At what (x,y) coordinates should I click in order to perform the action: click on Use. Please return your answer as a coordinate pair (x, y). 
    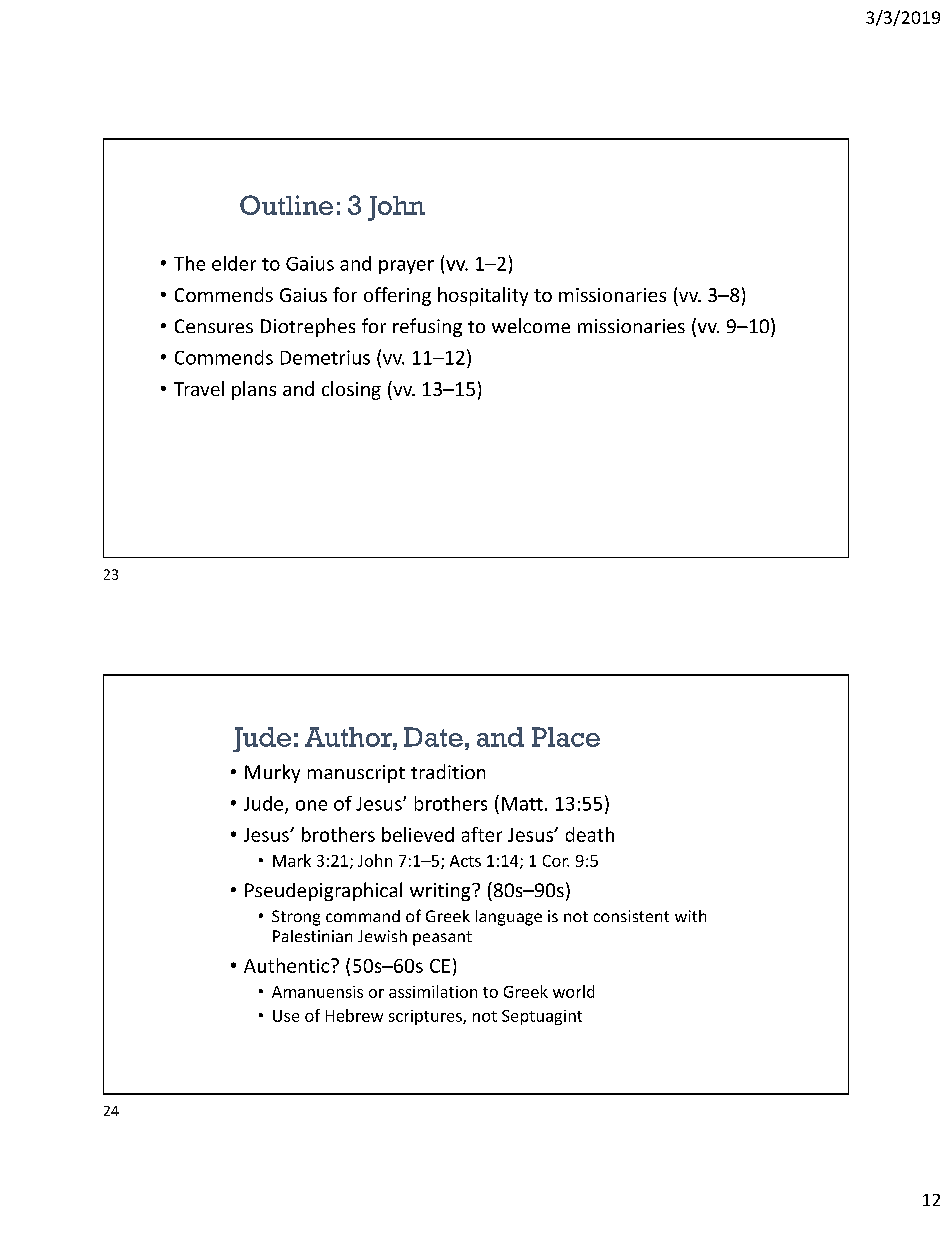
    Looking at the image, I should click on (286, 1016).
